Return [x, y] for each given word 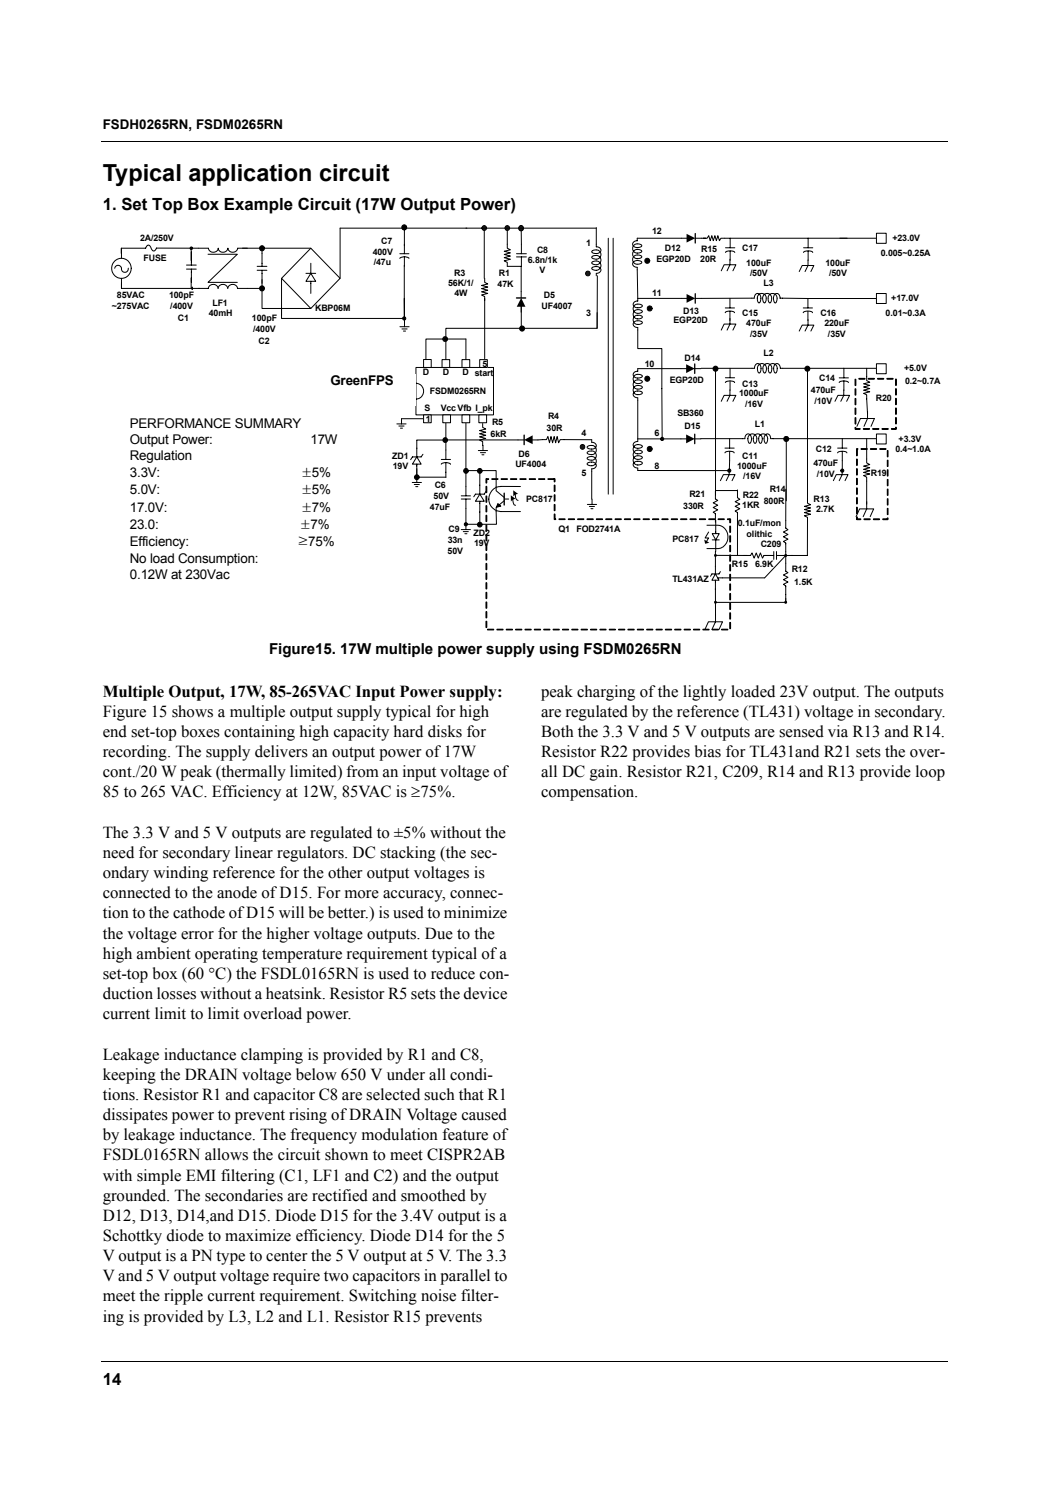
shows [192, 711]
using [559, 650]
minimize [475, 912]
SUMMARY [268, 423]
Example [258, 206]
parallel [465, 1277]
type [230, 1258]
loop [930, 773]
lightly [704, 693]
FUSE [155, 257]
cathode [199, 912]
